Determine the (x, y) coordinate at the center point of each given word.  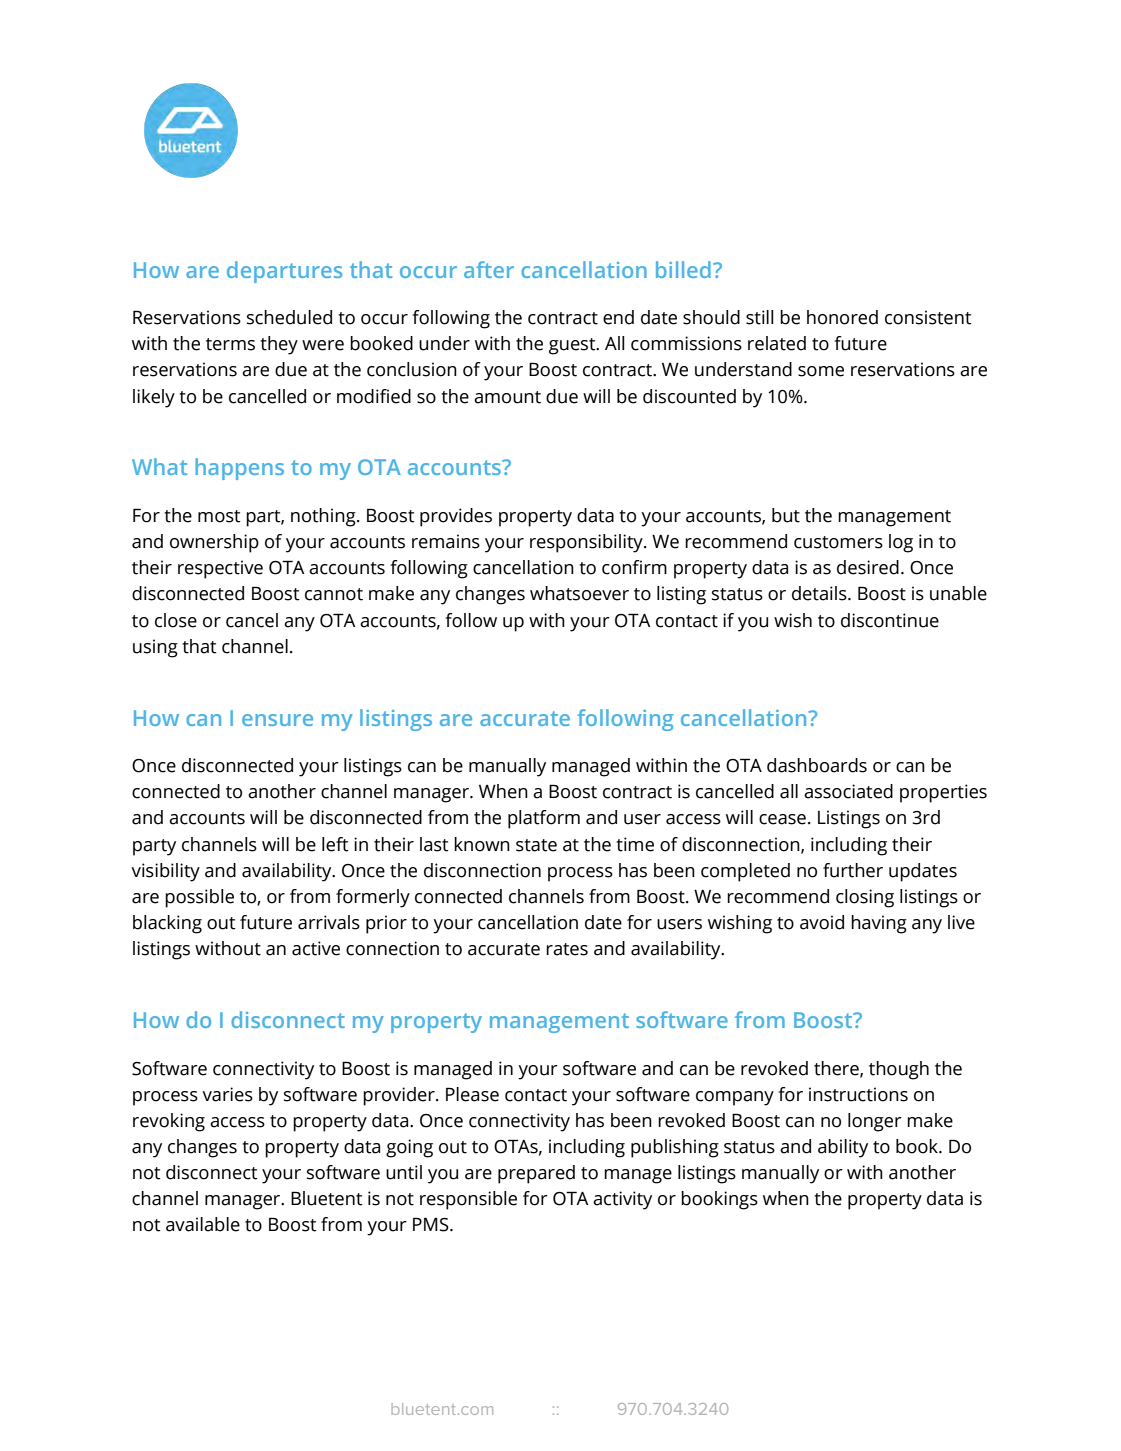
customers (838, 542)
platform (544, 819)
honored (842, 317)
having (879, 924)
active (316, 948)
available (203, 1224)
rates (567, 949)
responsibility (587, 543)
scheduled (289, 317)
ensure (277, 720)
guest (573, 346)
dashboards (817, 765)
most (219, 516)
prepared (536, 1174)
